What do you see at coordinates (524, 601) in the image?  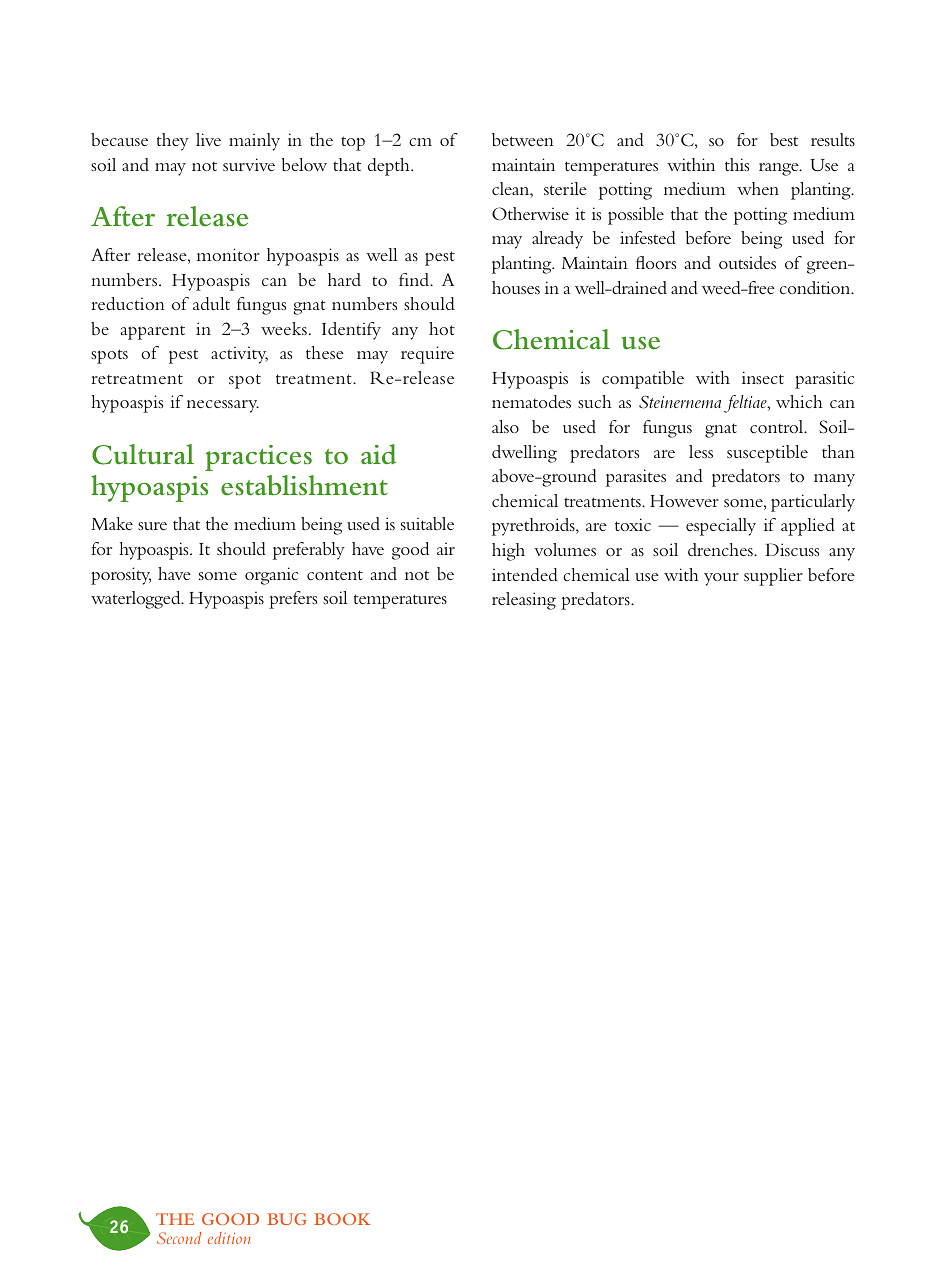 I see `releasing` at bounding box center [524, 601].
